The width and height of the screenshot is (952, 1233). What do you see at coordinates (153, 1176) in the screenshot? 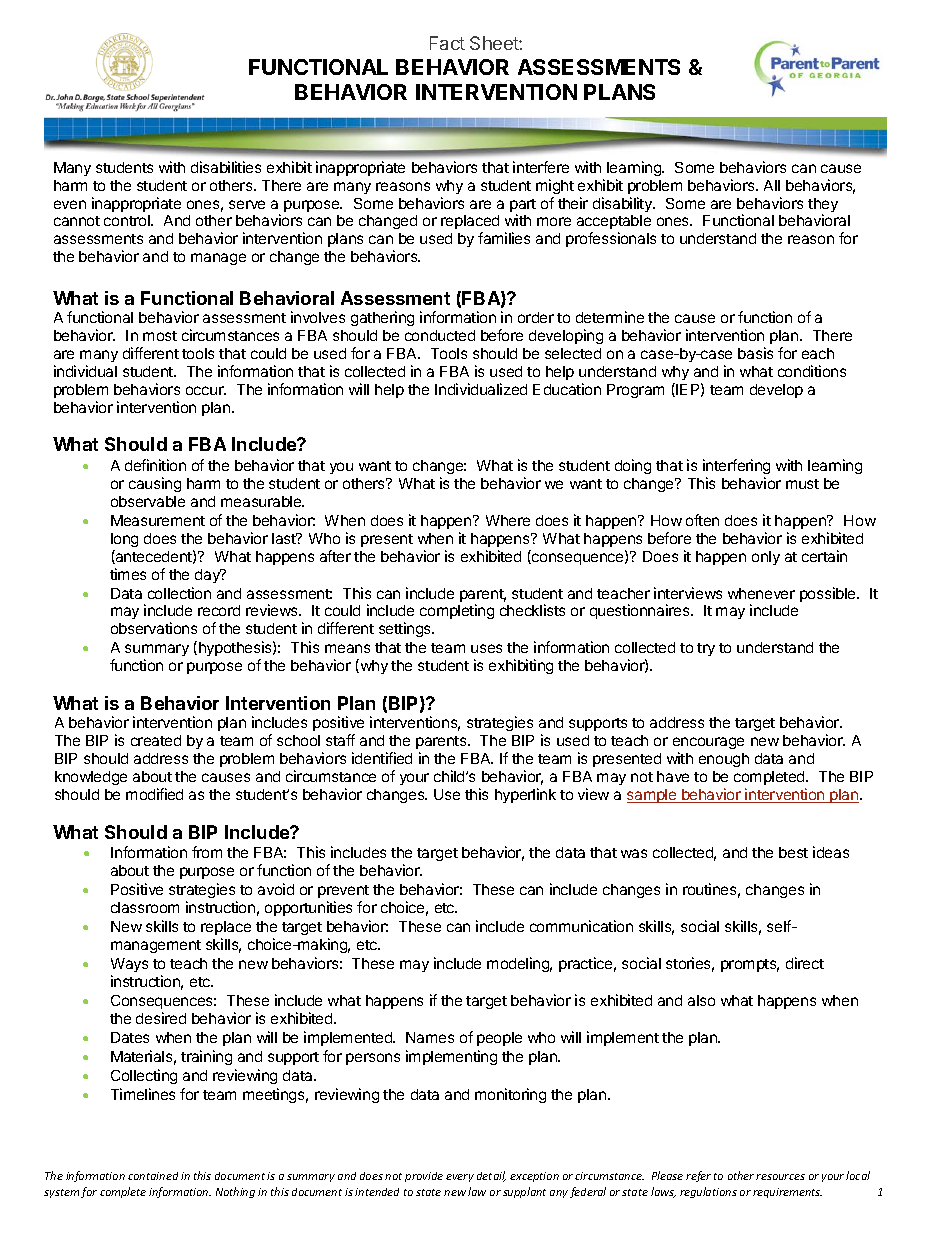
I see `contained` at bounding box center [153, 1176].
